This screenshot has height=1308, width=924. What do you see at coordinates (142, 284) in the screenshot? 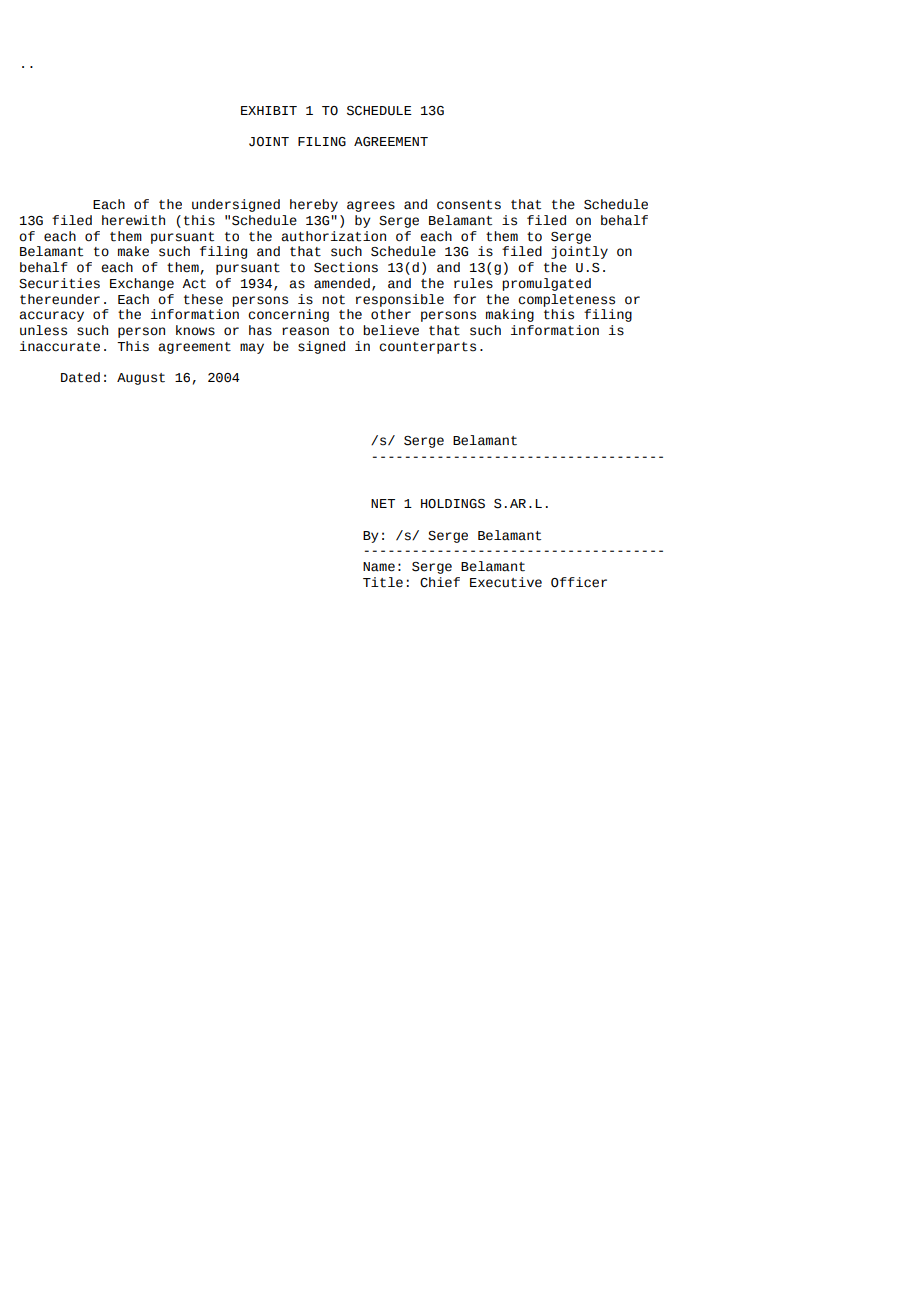
I see `Exchange` at bounding box center [142, 284].
